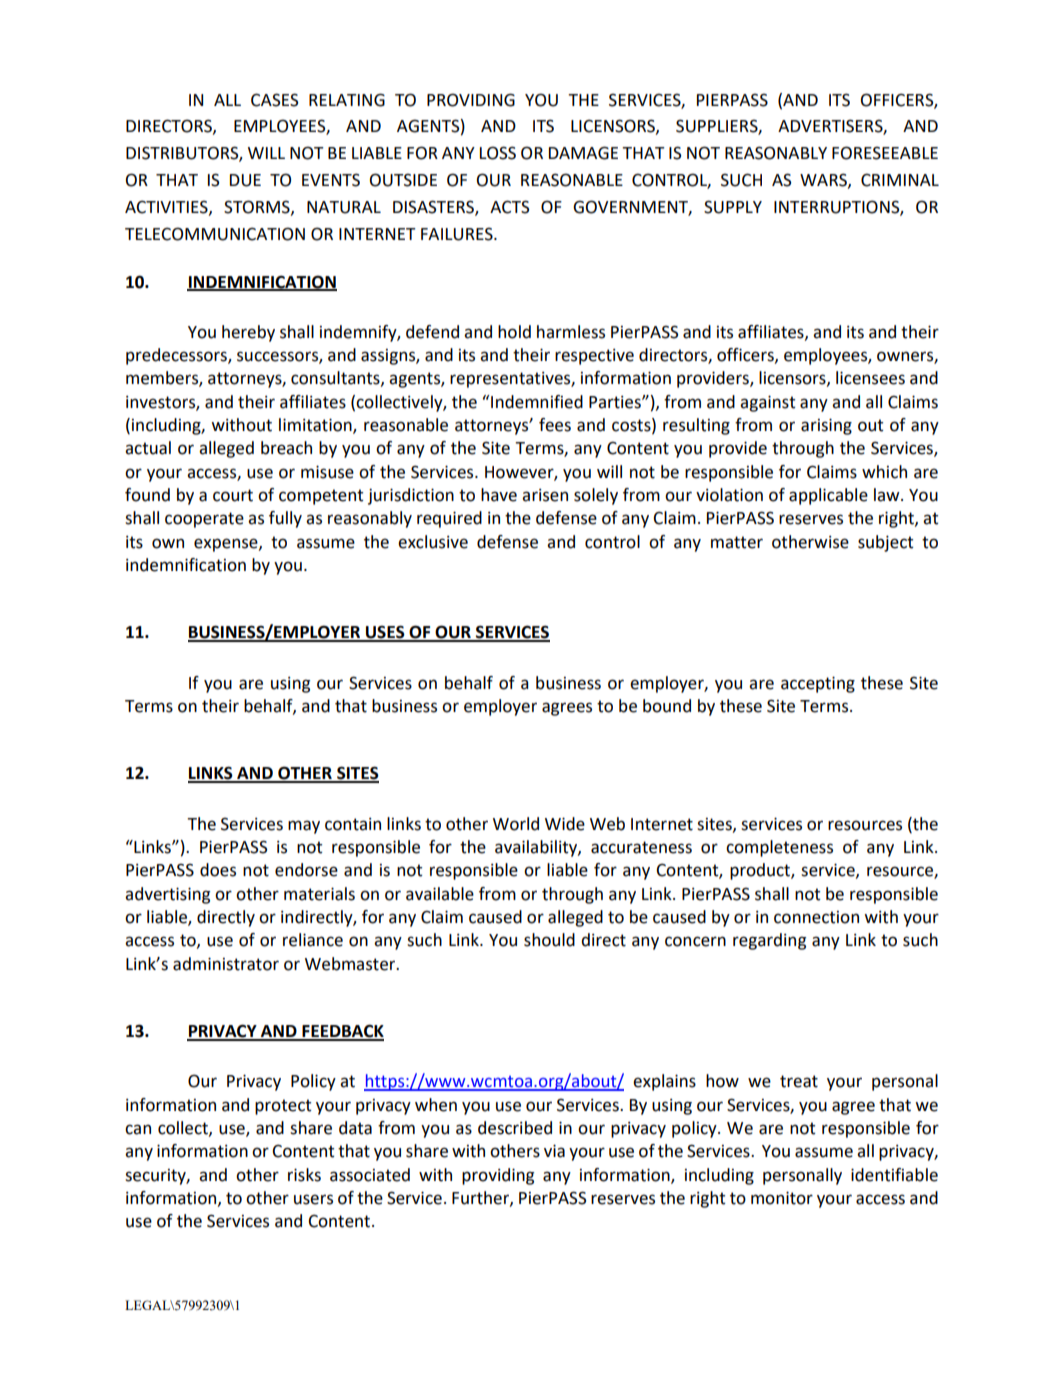 This document has width=1064, height=1376. What do you see at coordinates (177, 356) in the document?
I see `predecessors` at bounding box center [177, 356].
